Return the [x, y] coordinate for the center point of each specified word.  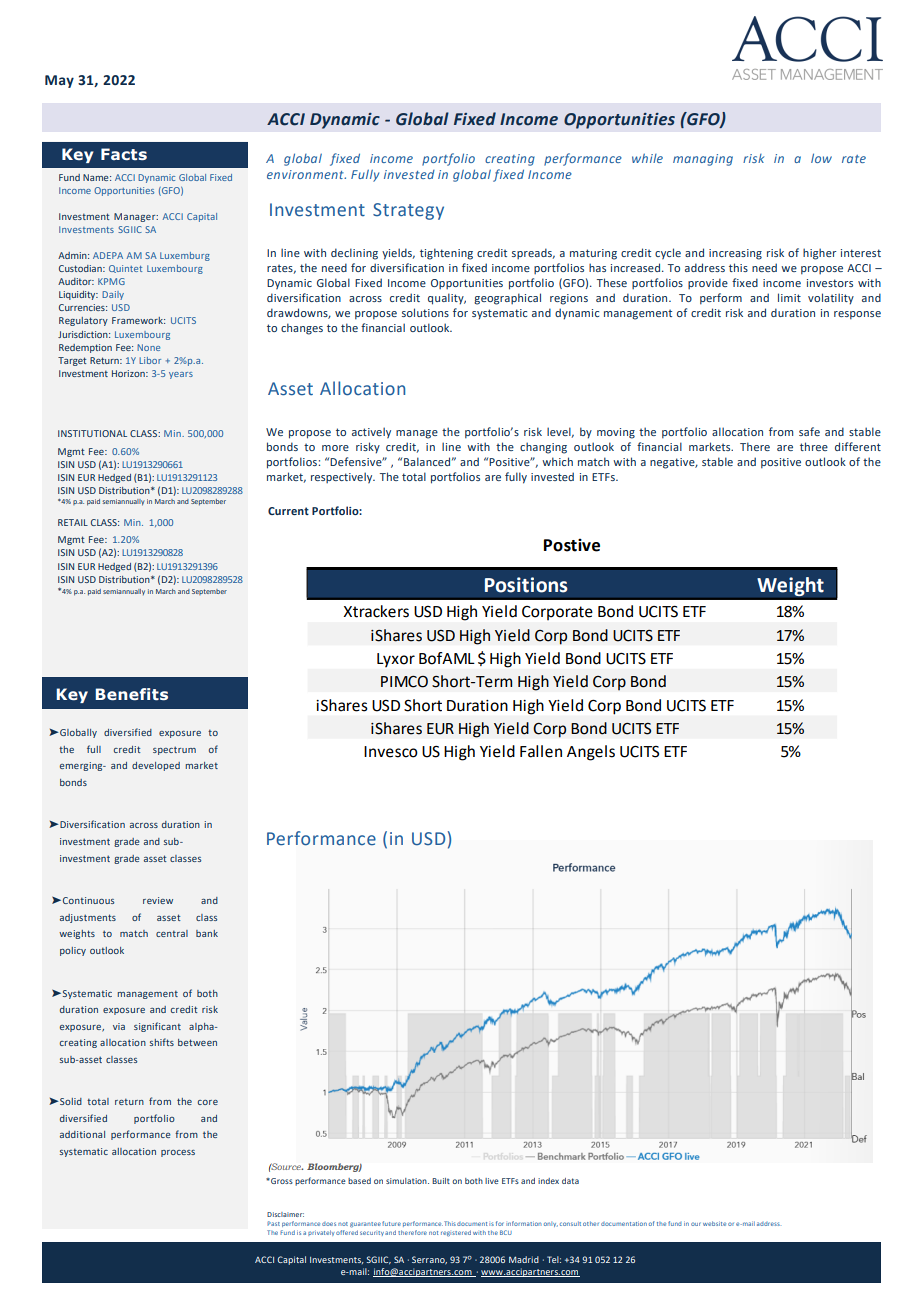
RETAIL [73, 522]
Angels [591, 753]
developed [156, 766]
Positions [526, 585]
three [814, 446]
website [714, 1223]
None [148, 347]
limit [789, 297]
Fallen [541, 751]
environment [306, 174]
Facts [124, 154]
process [178, 1153]
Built [441, 1181]
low [821, 158]
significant [157, 1027]
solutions [425, 312]
